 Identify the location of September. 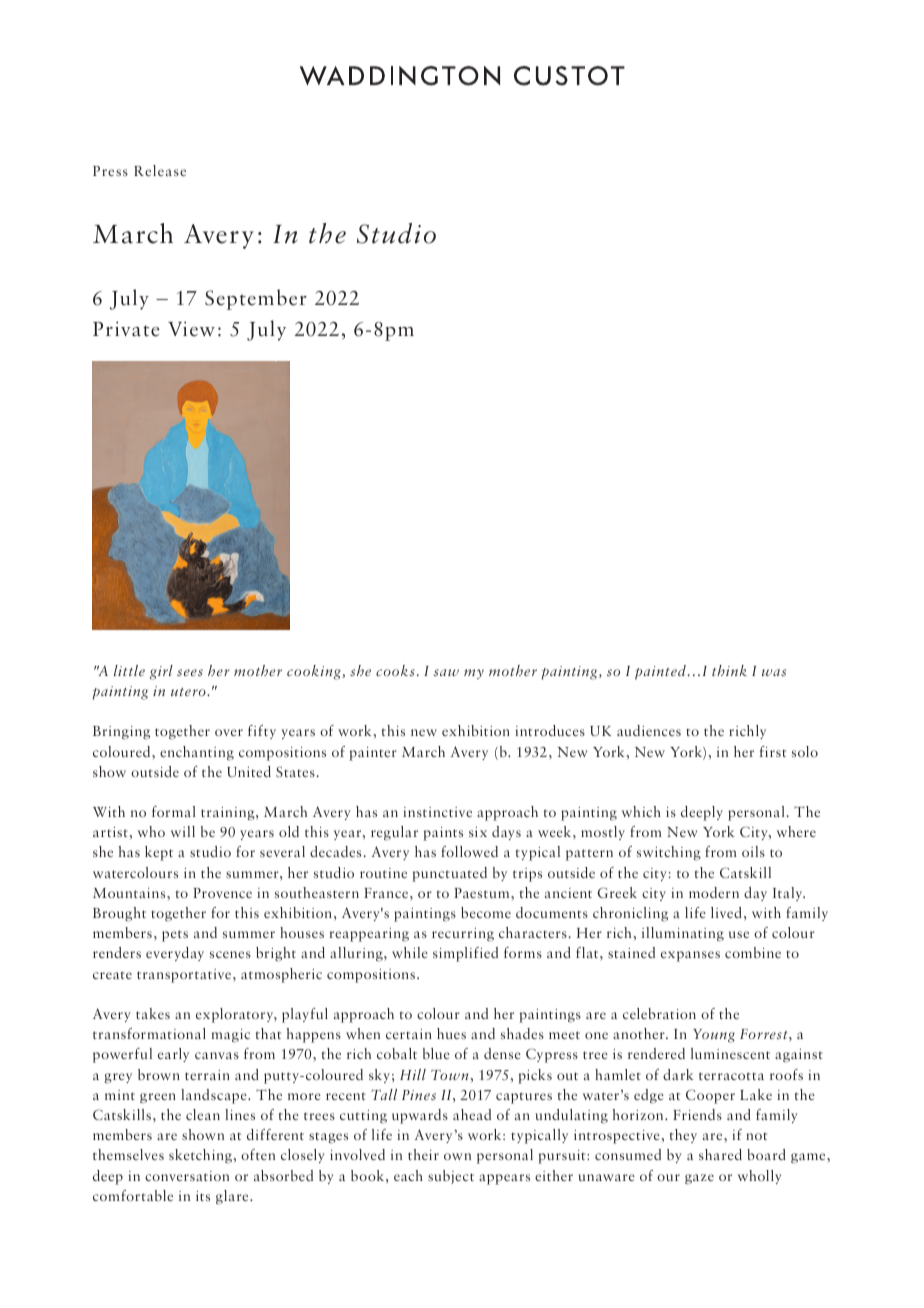
(256, 299).
